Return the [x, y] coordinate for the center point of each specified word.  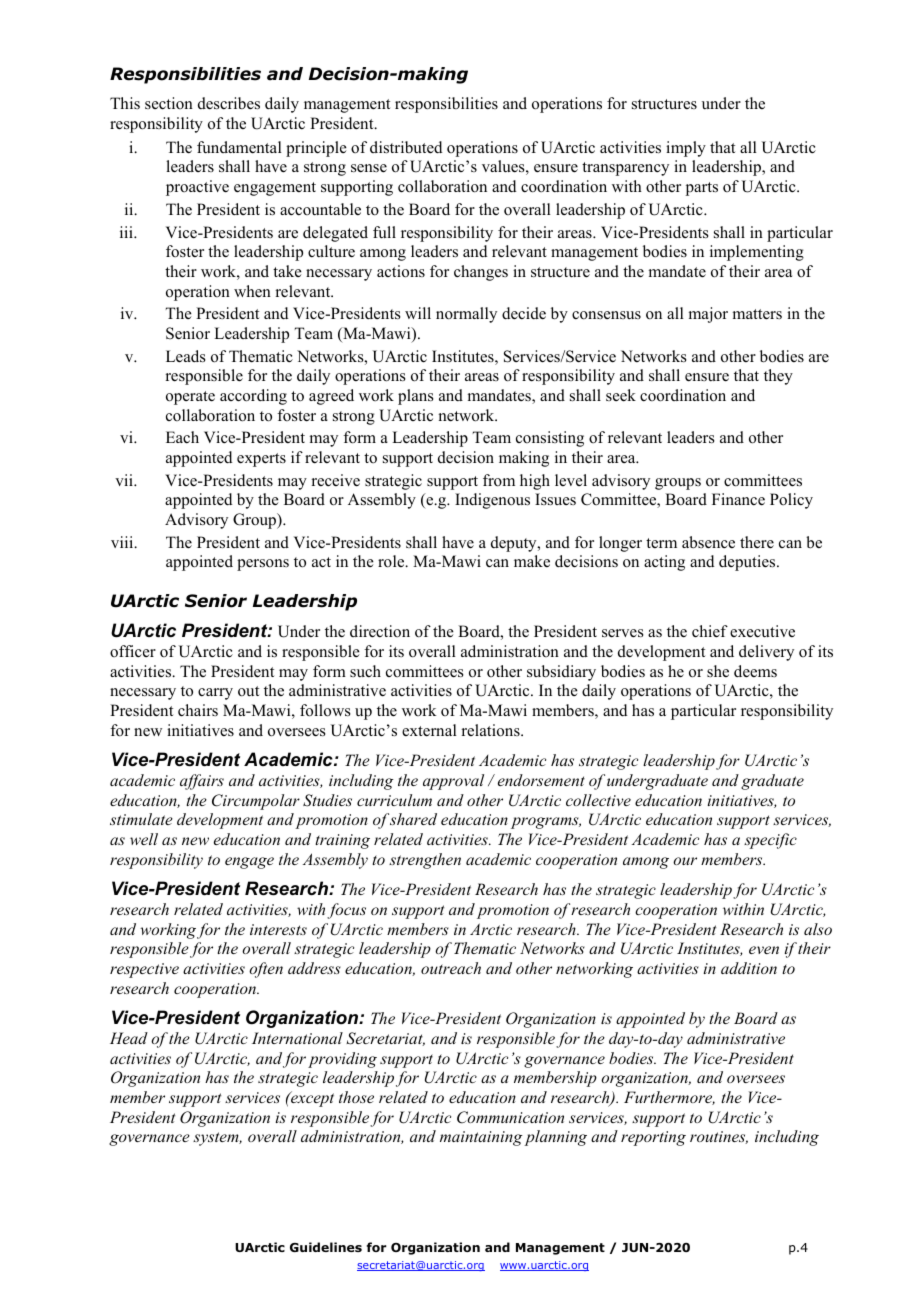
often [266, 970]
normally [466, 315]
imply [686, 149]
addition [749, 968]
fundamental [239, 147]
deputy [515, 544]
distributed [406, 147]
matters [757, 314]
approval [453, 782]
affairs [202, 782]
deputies [748, 563]
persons [263, 565]
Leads [186, 356]
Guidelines [326, 1247]
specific [770, 841]
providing [342, 1060]
